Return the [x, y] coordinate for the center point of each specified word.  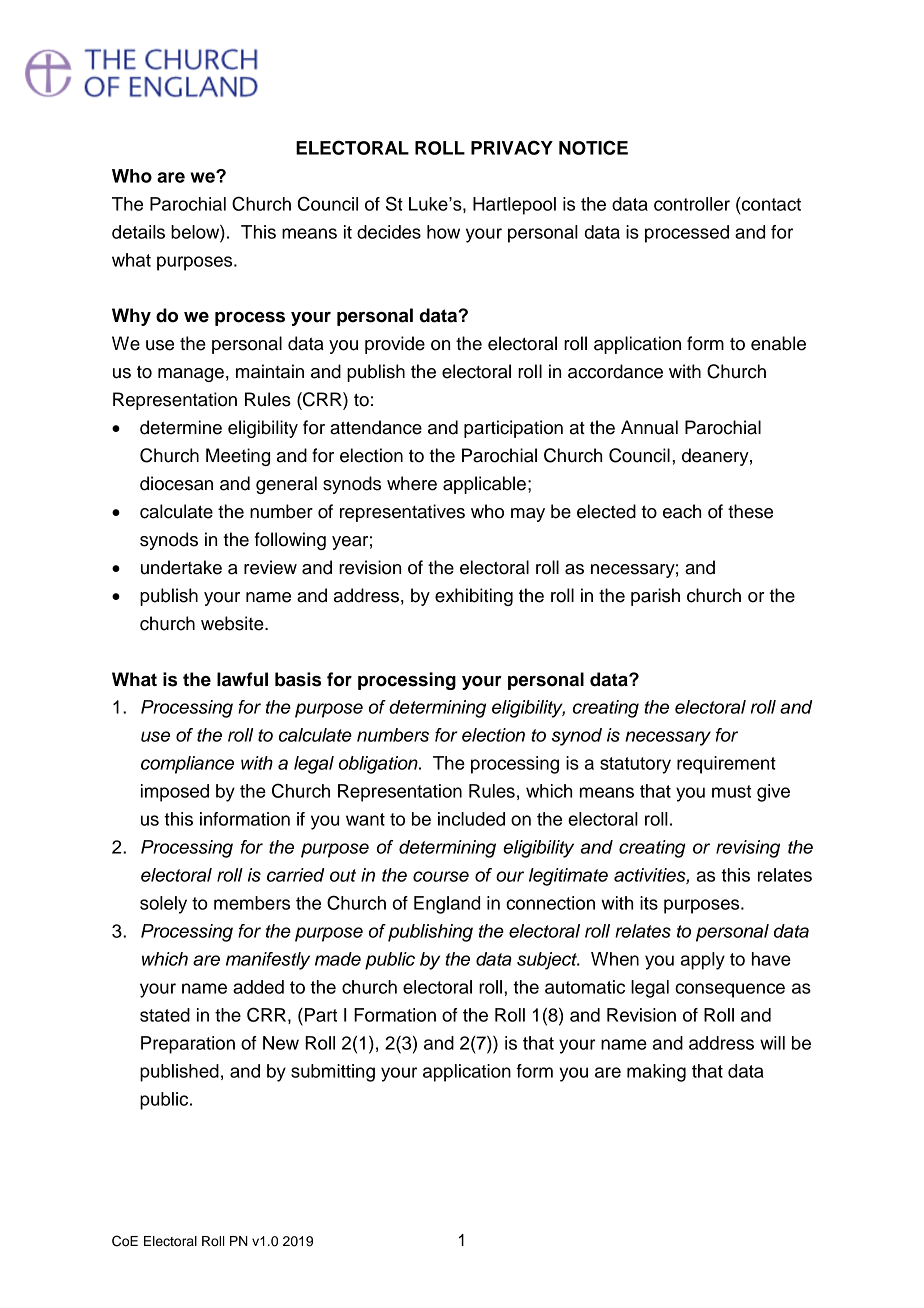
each [682, 511]
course [441, 876]
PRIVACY [512, 147]
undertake [181, 567]
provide [395, 345]
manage [191, 375]
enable [778, 343]
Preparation [188, 1045]
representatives [402, 513]
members [252, 903]
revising [748, 849]
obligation [379, 765]
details [138, 232]
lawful [242, 679]
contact [770, 204]
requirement [726, 765]
